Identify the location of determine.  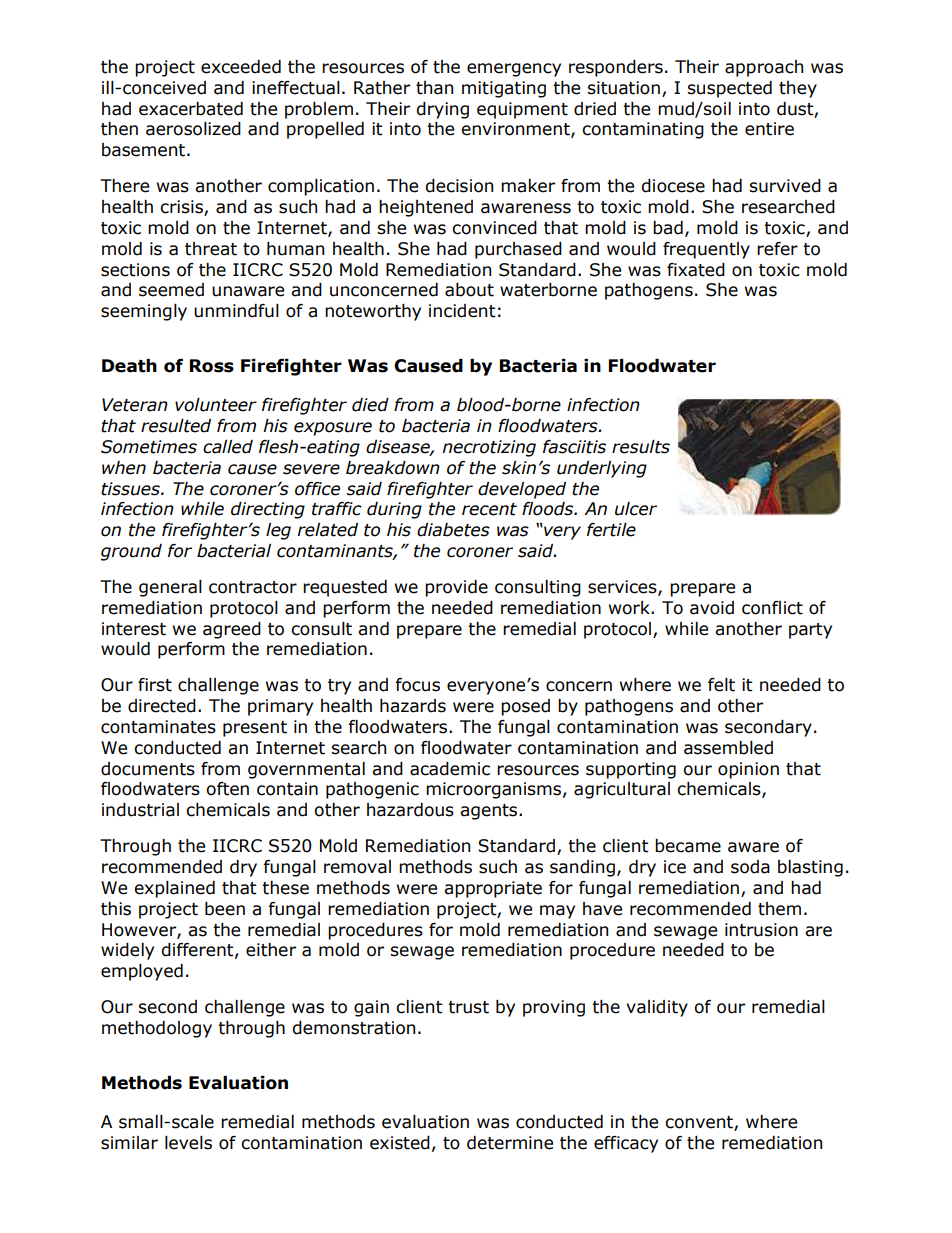
(510, 1143).
